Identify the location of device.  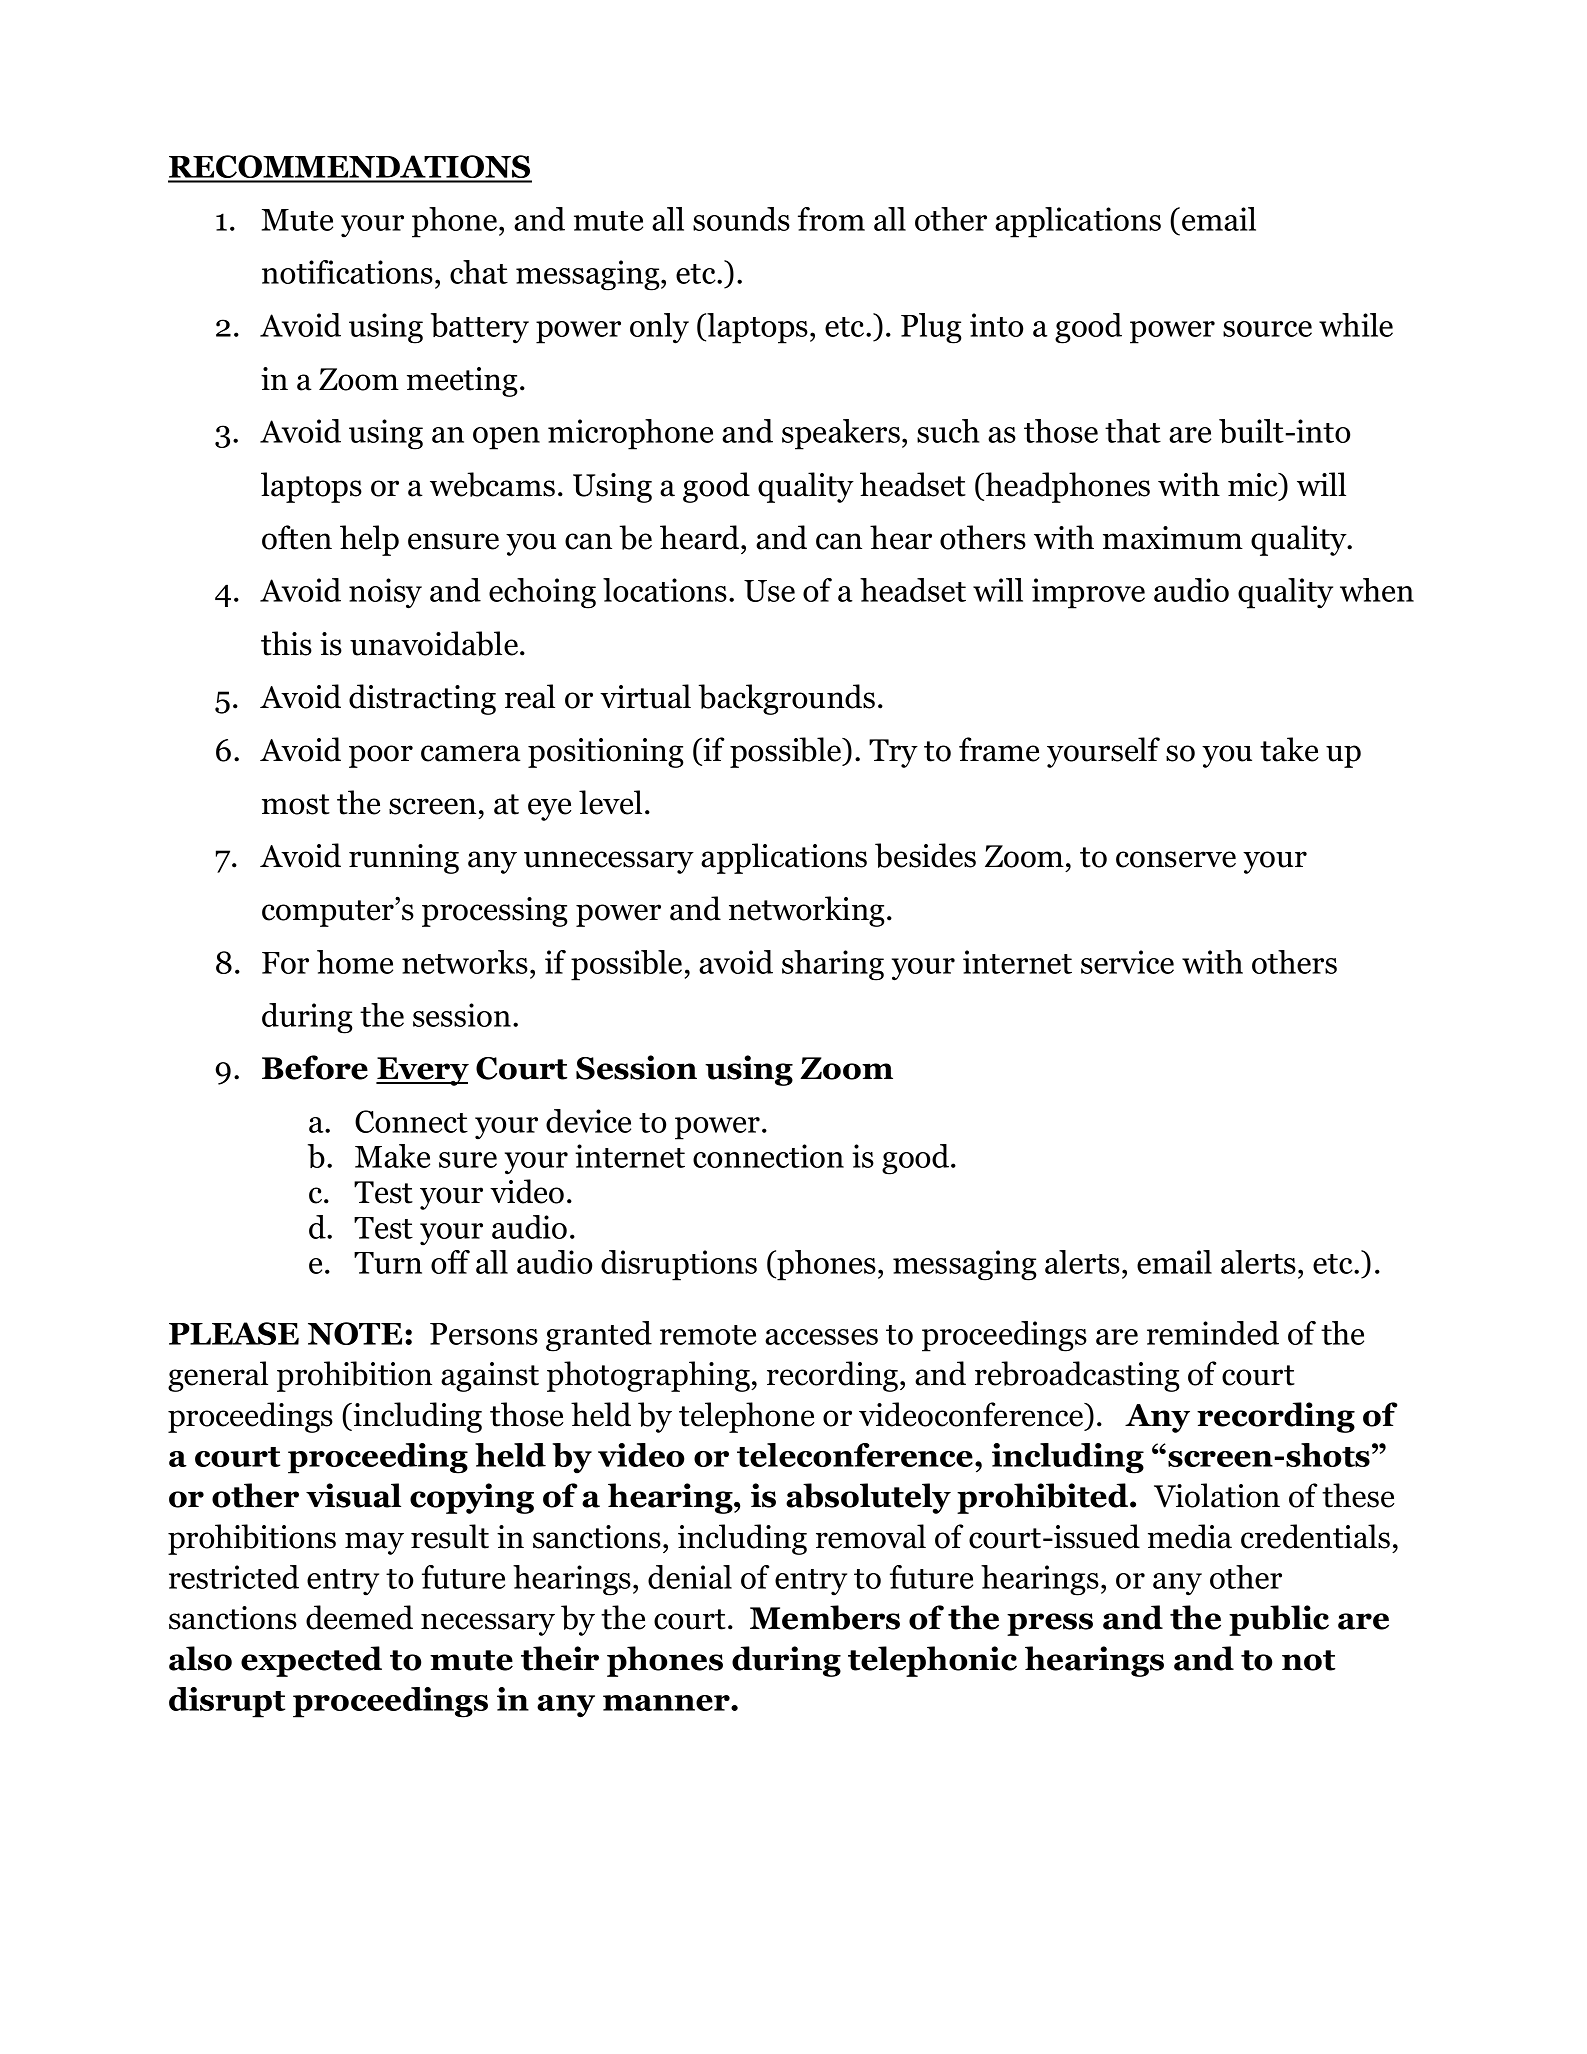
(588, 1121).
